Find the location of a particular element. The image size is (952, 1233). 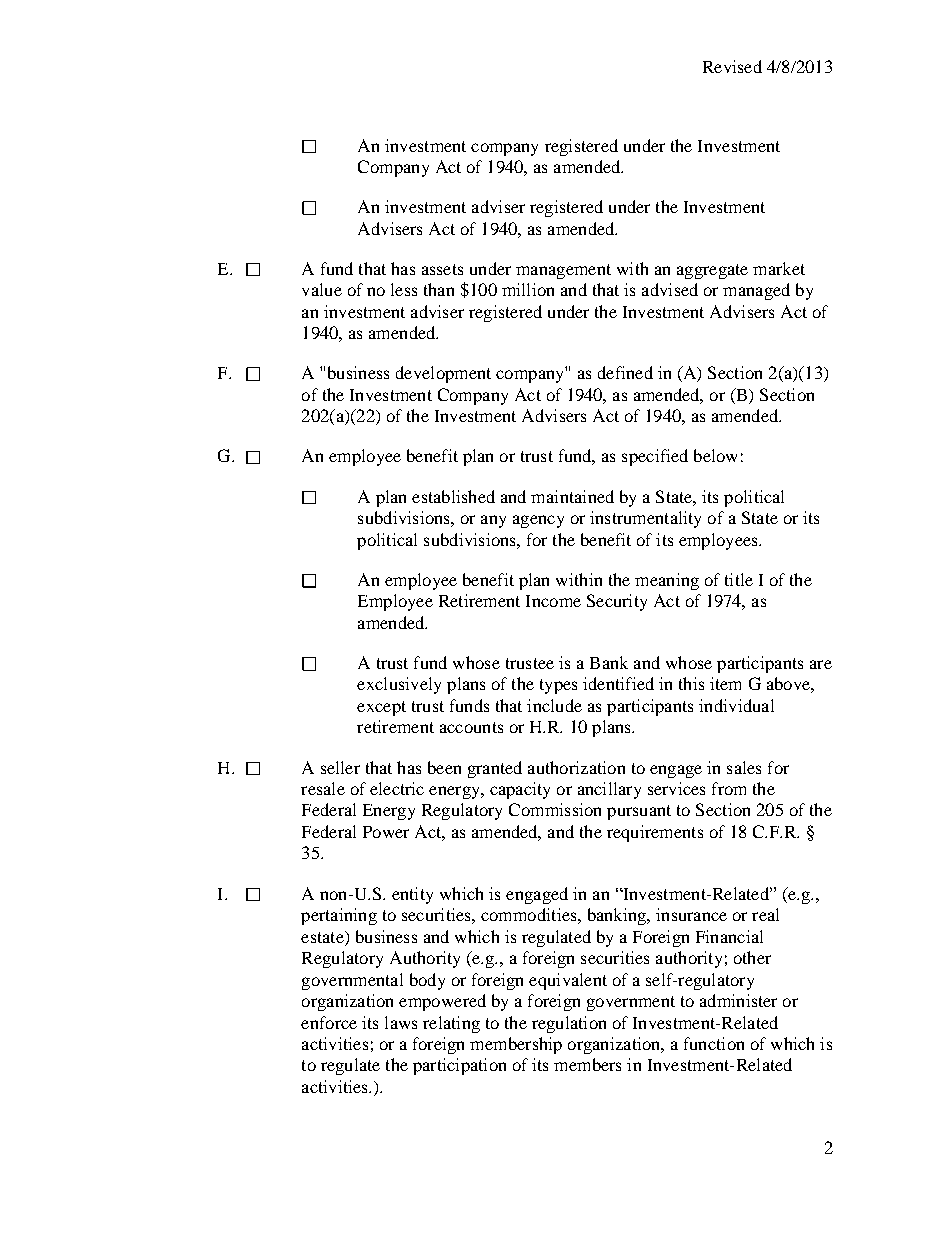

market is located at coordinates (779, 268).
